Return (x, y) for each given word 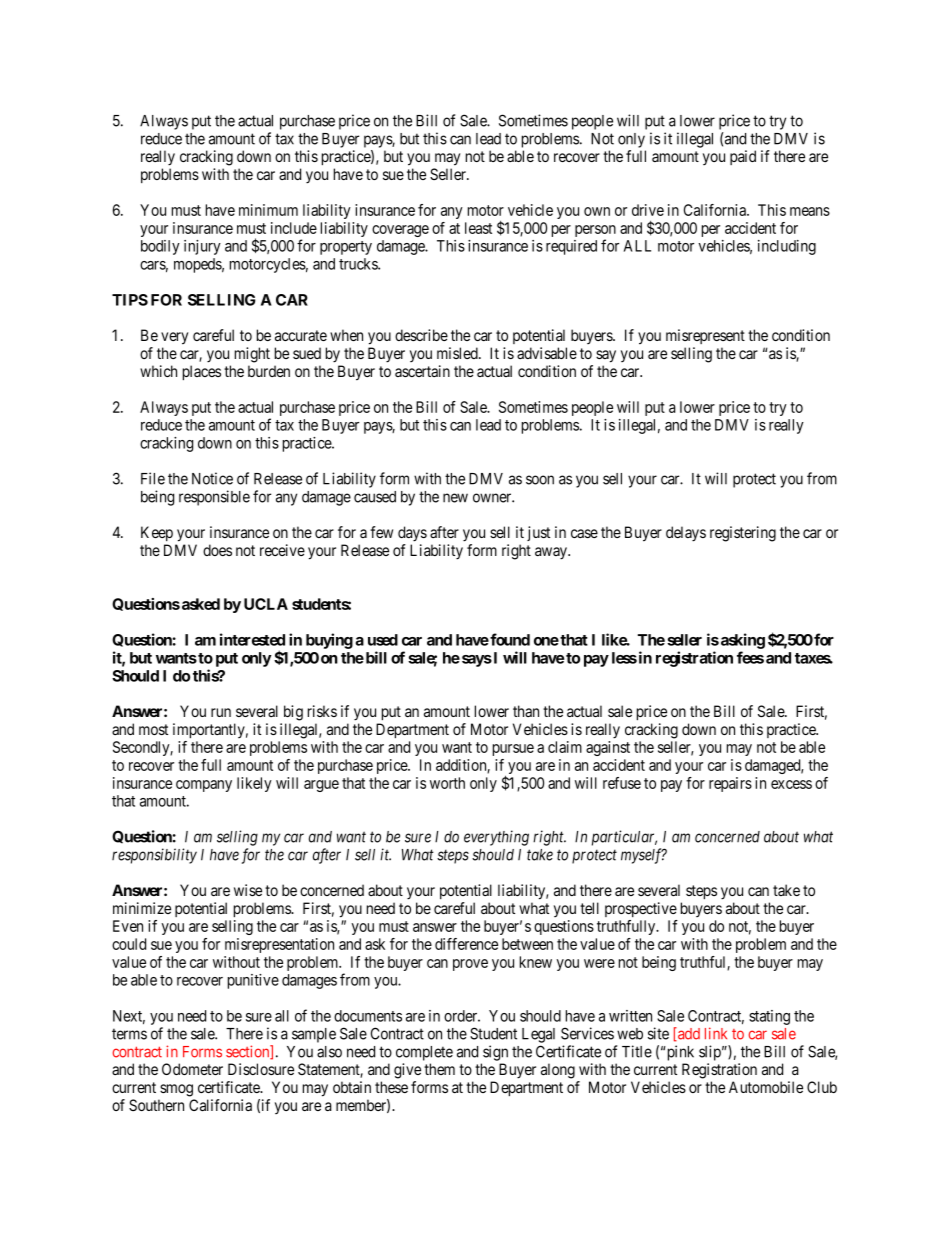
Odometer (192, 1069)
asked (201, 604)
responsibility (154, 856)
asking (743, 641)
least (478, 228)
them (439, 1069)
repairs (730, 784)
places (202, 372)
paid (743, 157)
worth (447, 783)
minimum (268, 210)
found (509, 639)
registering (743, 534)
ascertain (422, 371)
